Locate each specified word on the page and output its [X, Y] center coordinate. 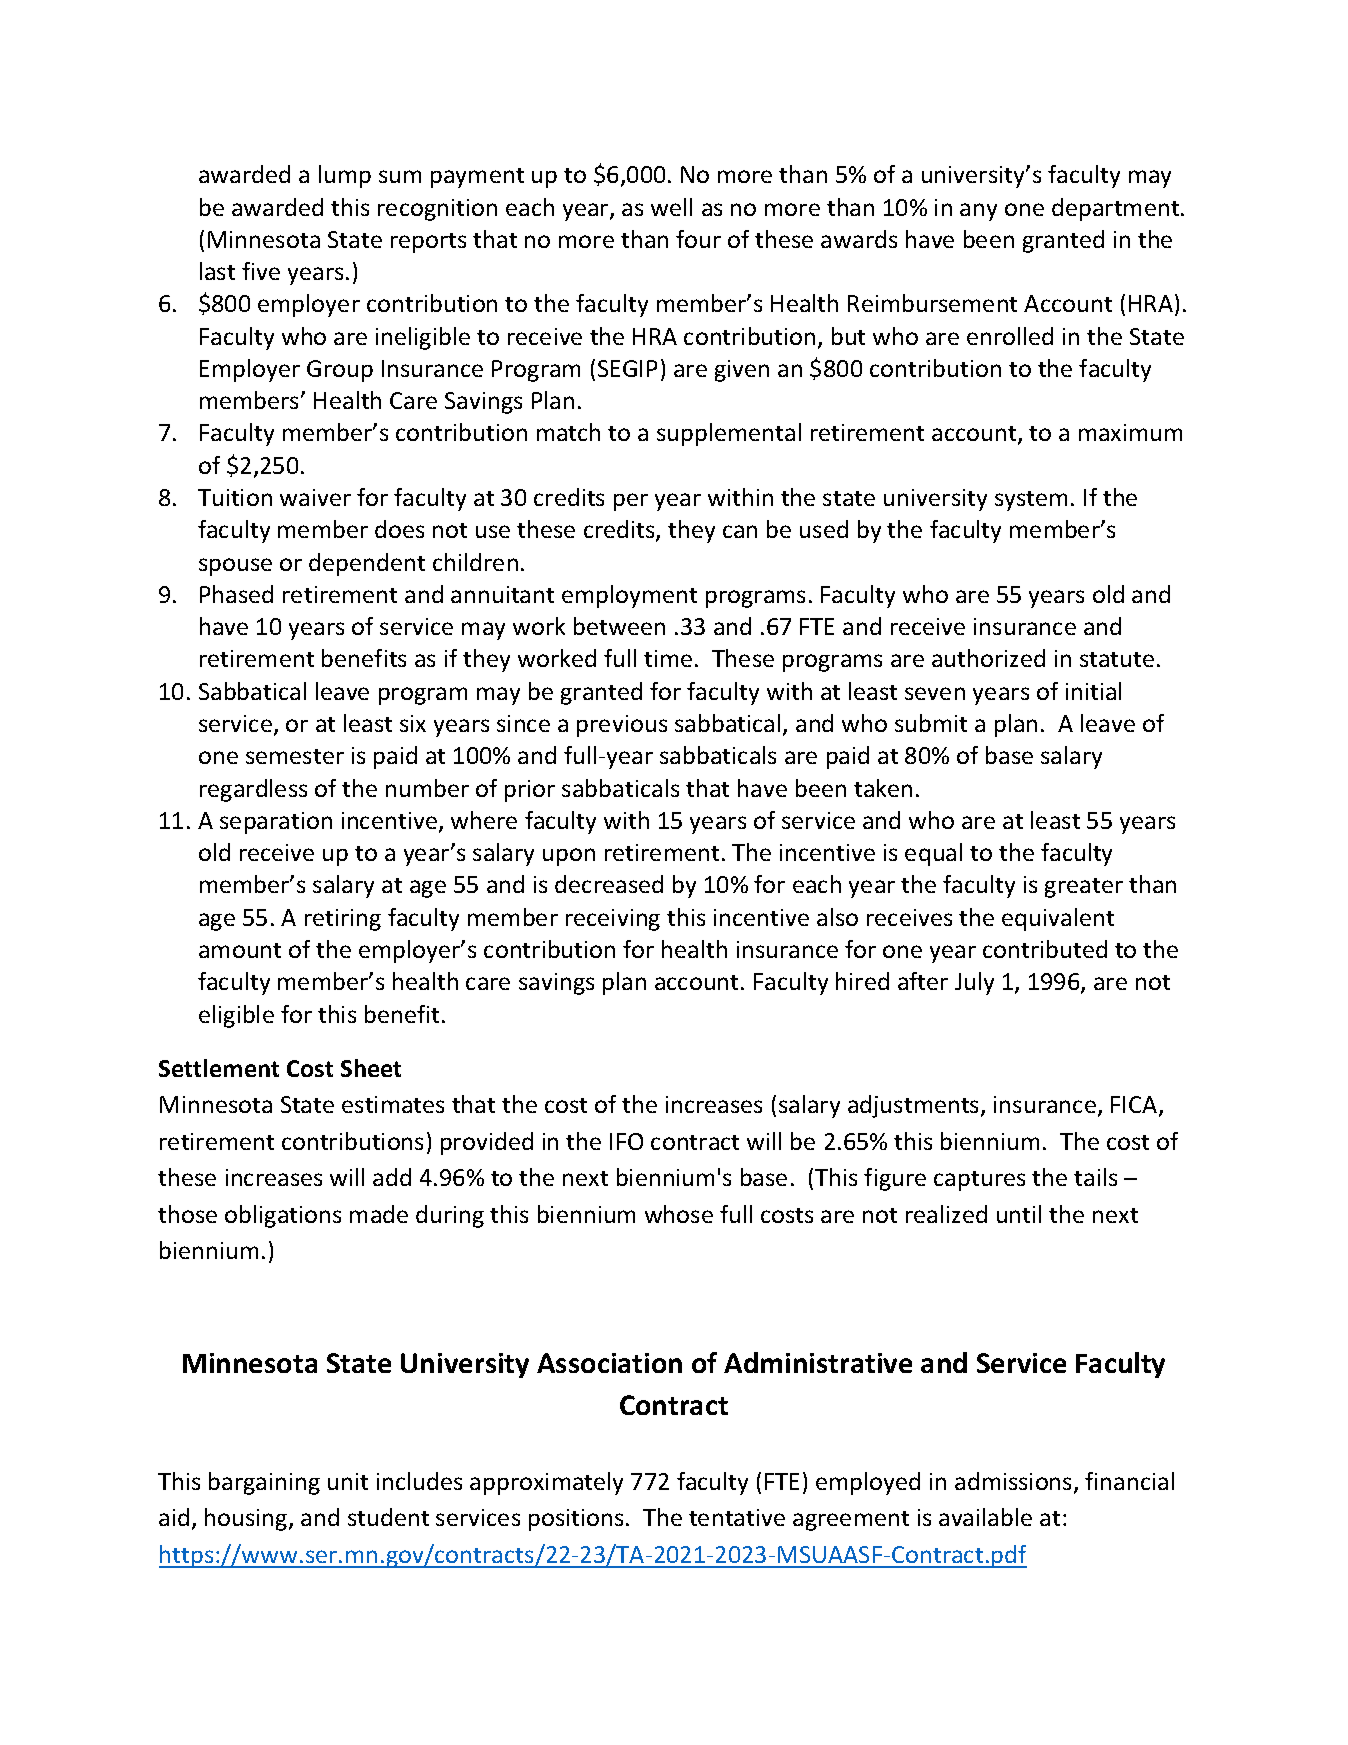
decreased [609, 884]
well [671, 207]
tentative [737, 1517]
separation [276, 823]
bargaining [264, 1483]
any [978, 212]
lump [345, 176]
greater [1084, 888]
